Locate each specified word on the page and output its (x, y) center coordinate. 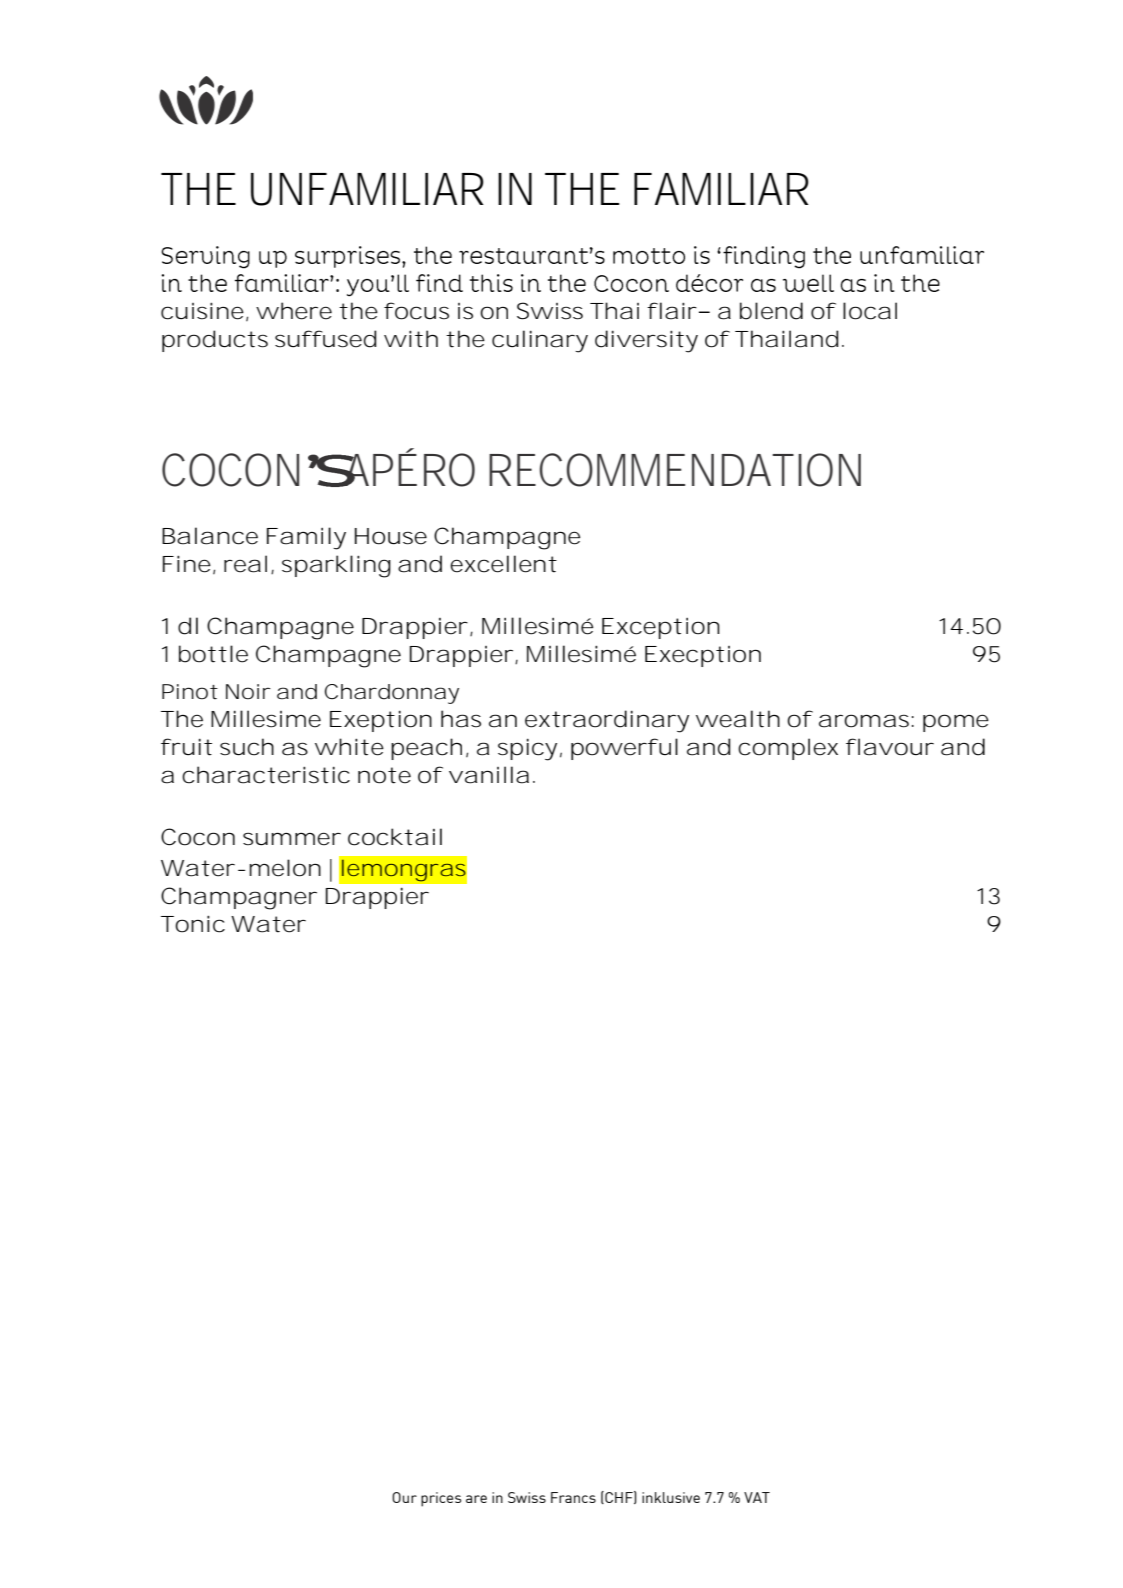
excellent (503, 564)
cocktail (395, 837)
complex (788, 749)
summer (292, 839)
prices (441, 1499)
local (870, 311)
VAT (757, 1497)
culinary (540, 341)
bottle (213, 654)
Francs (573, 1497)
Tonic (193, 924)
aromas (864, 721)
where (294, 311)
